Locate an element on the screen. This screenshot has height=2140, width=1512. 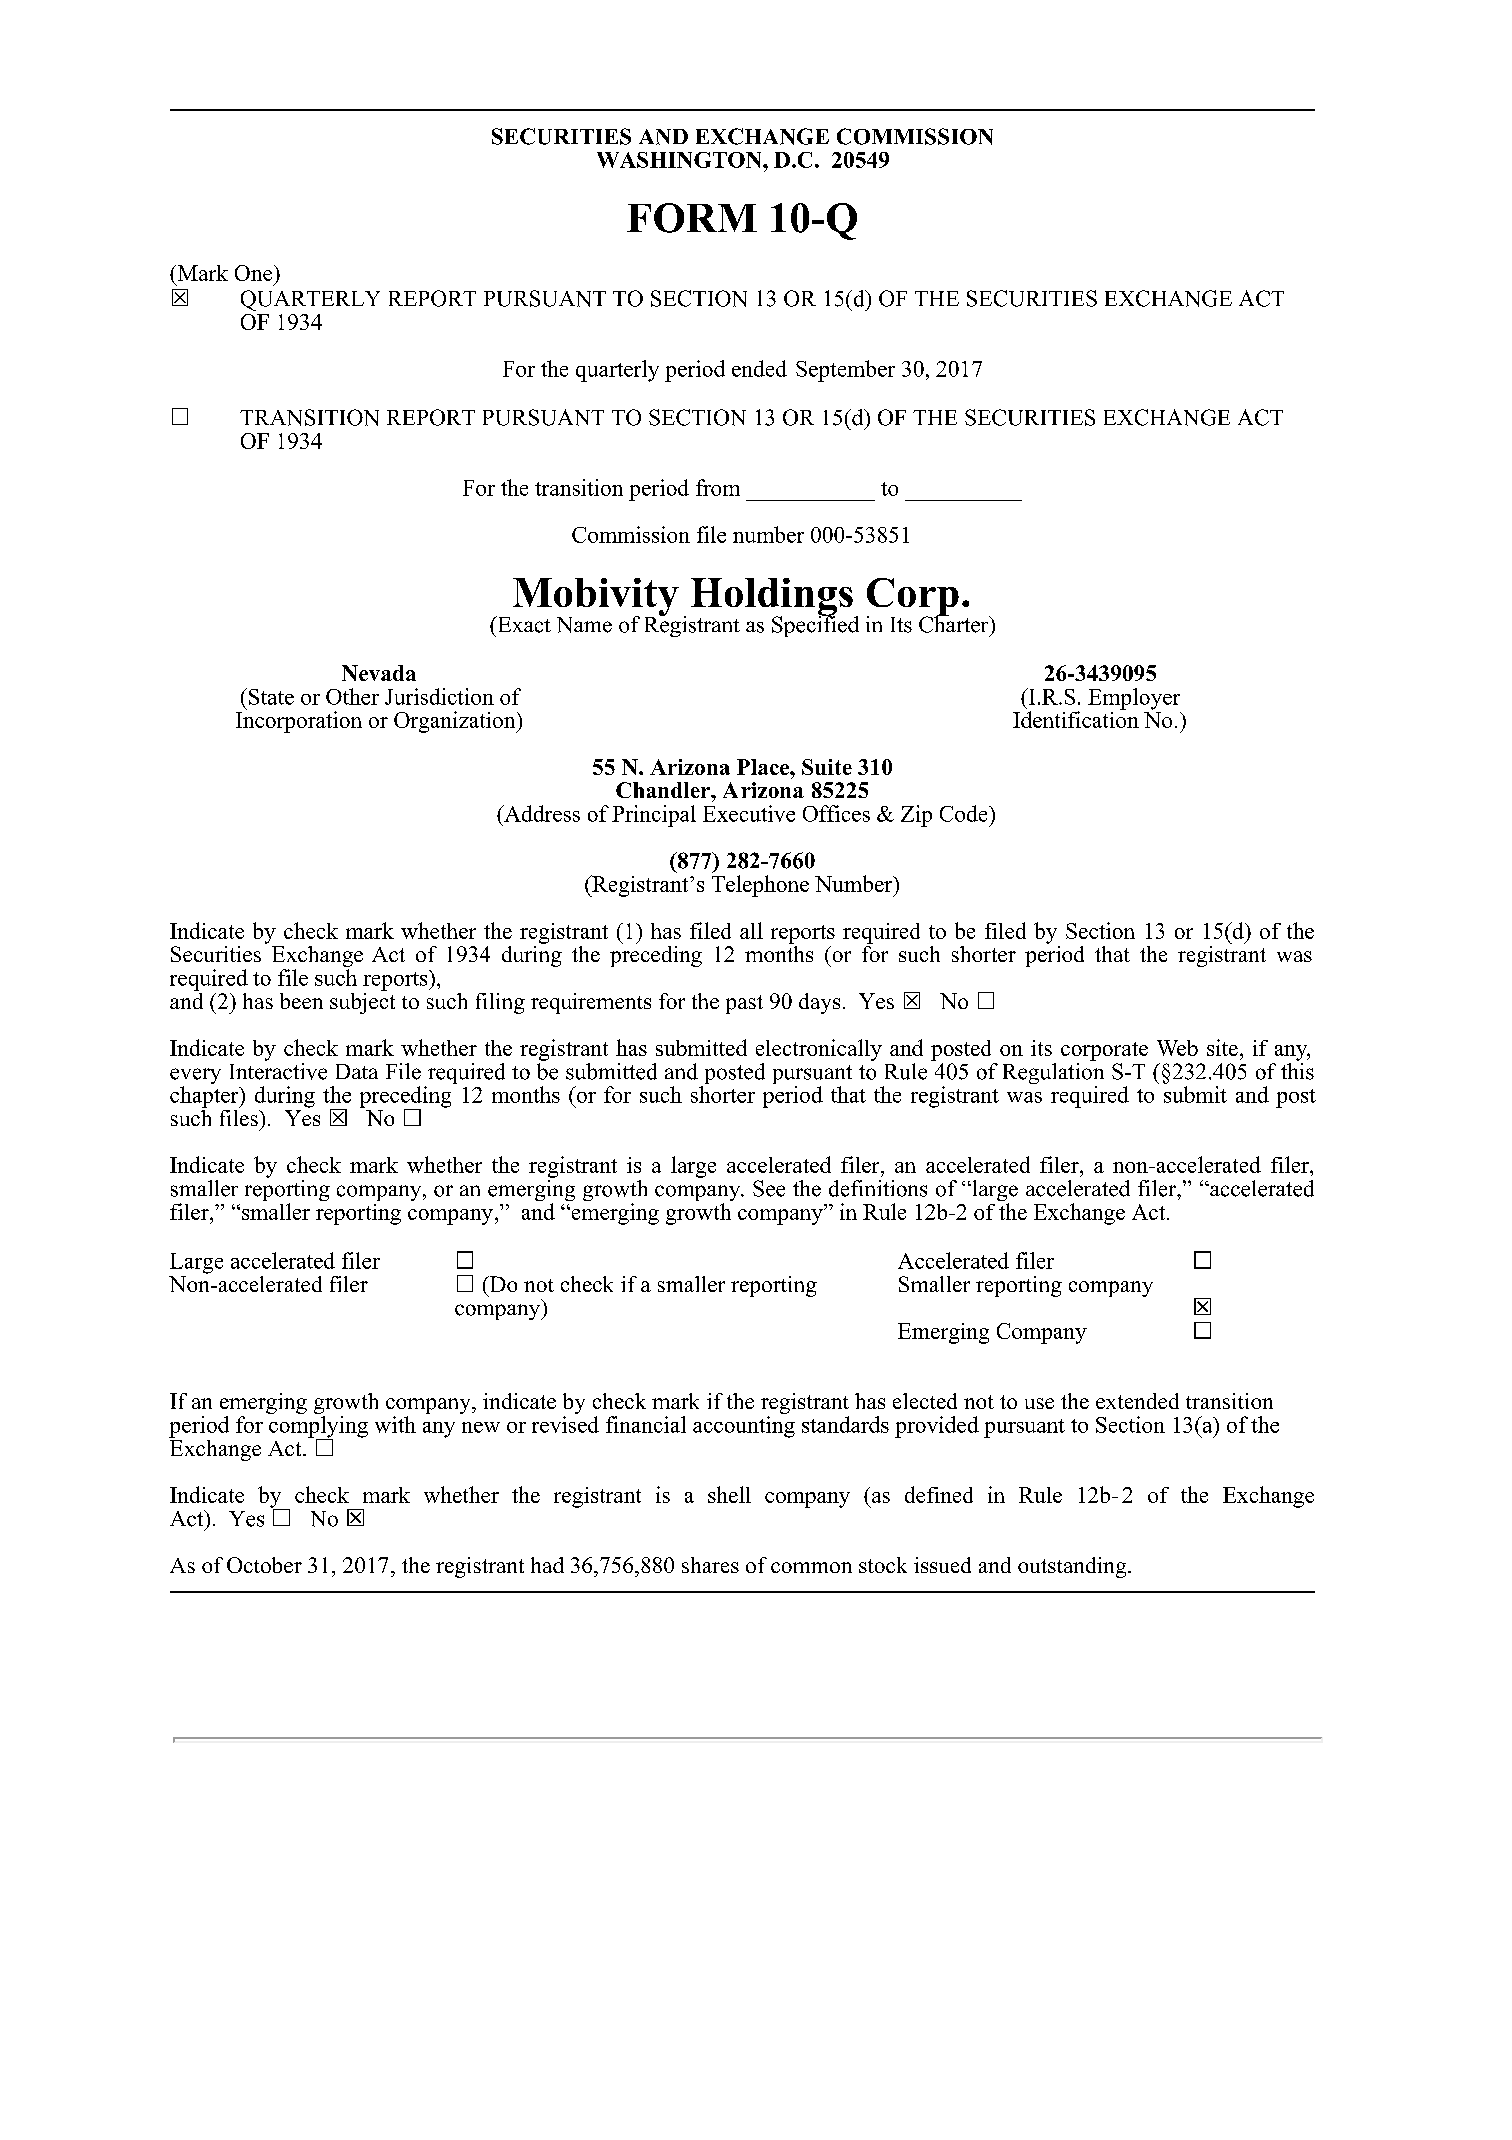
Regulation is located at coordinates (1053, 1073).
